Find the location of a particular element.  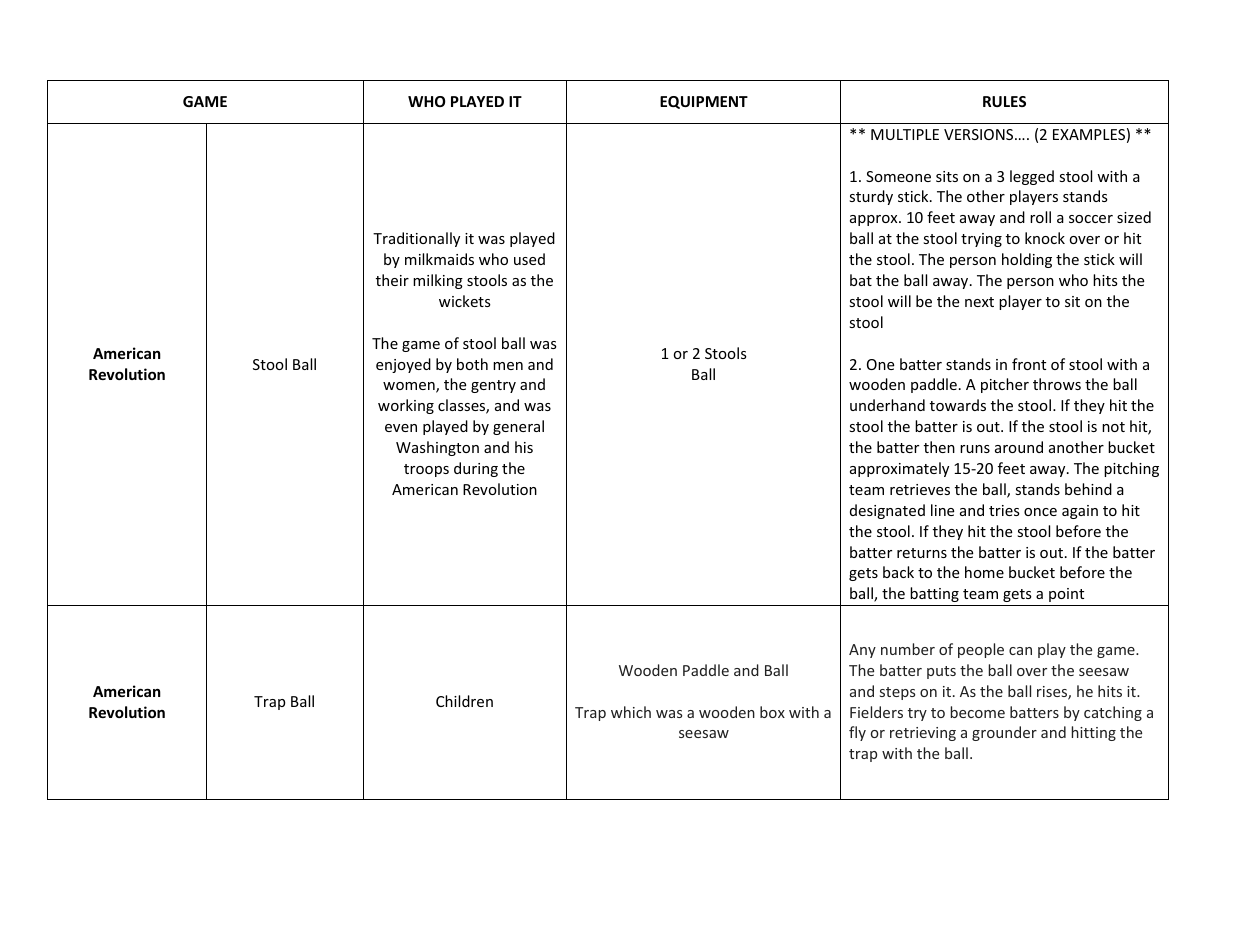

RULES is located at coordinates (1004, 101).
